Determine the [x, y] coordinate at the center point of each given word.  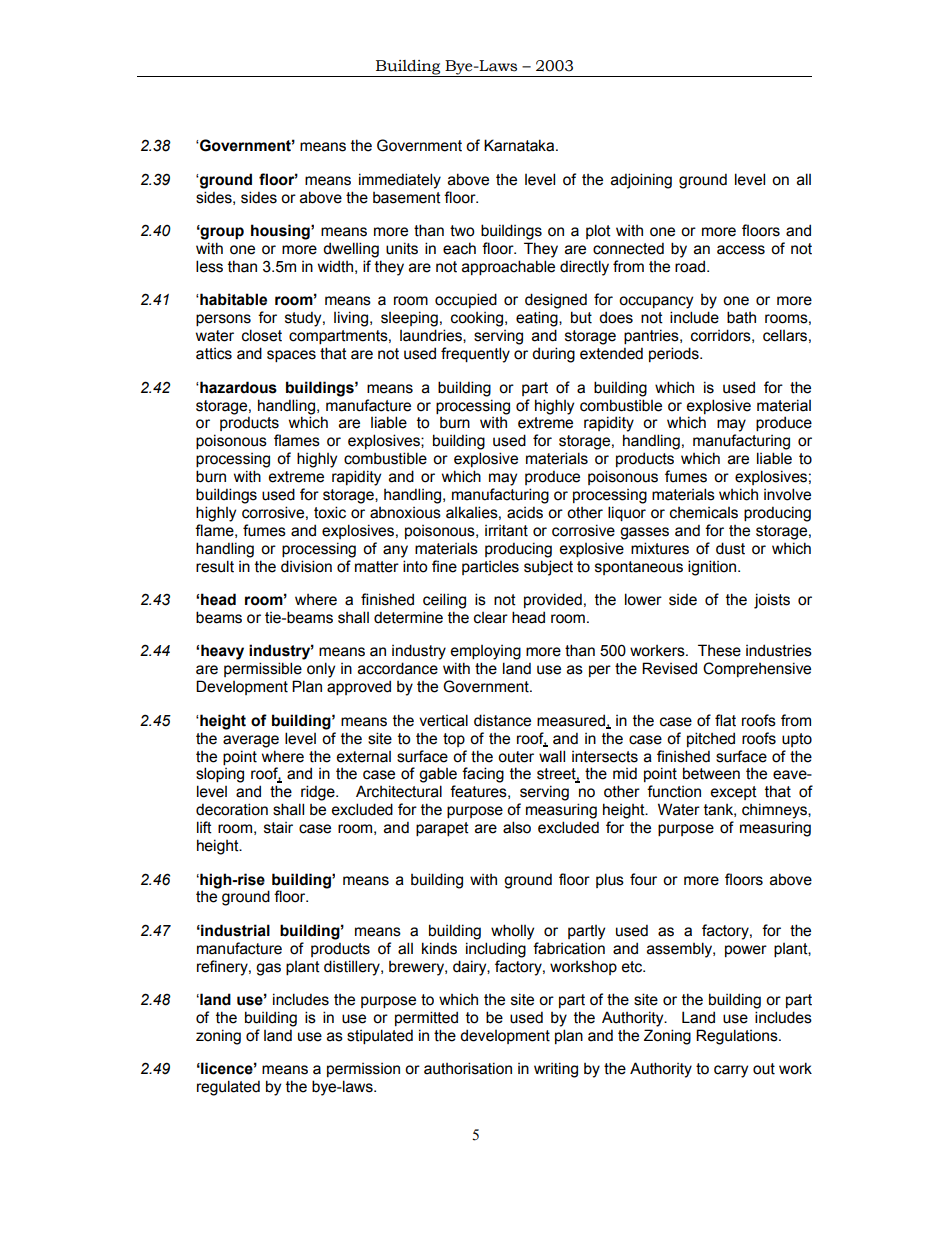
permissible [263, 669]
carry [731, 1071]
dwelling [351, 250]
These [719, 650]
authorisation [468, 1068]
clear [491, 618]
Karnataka [520, 145]
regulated [228, 1088]
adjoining [641, 181]
